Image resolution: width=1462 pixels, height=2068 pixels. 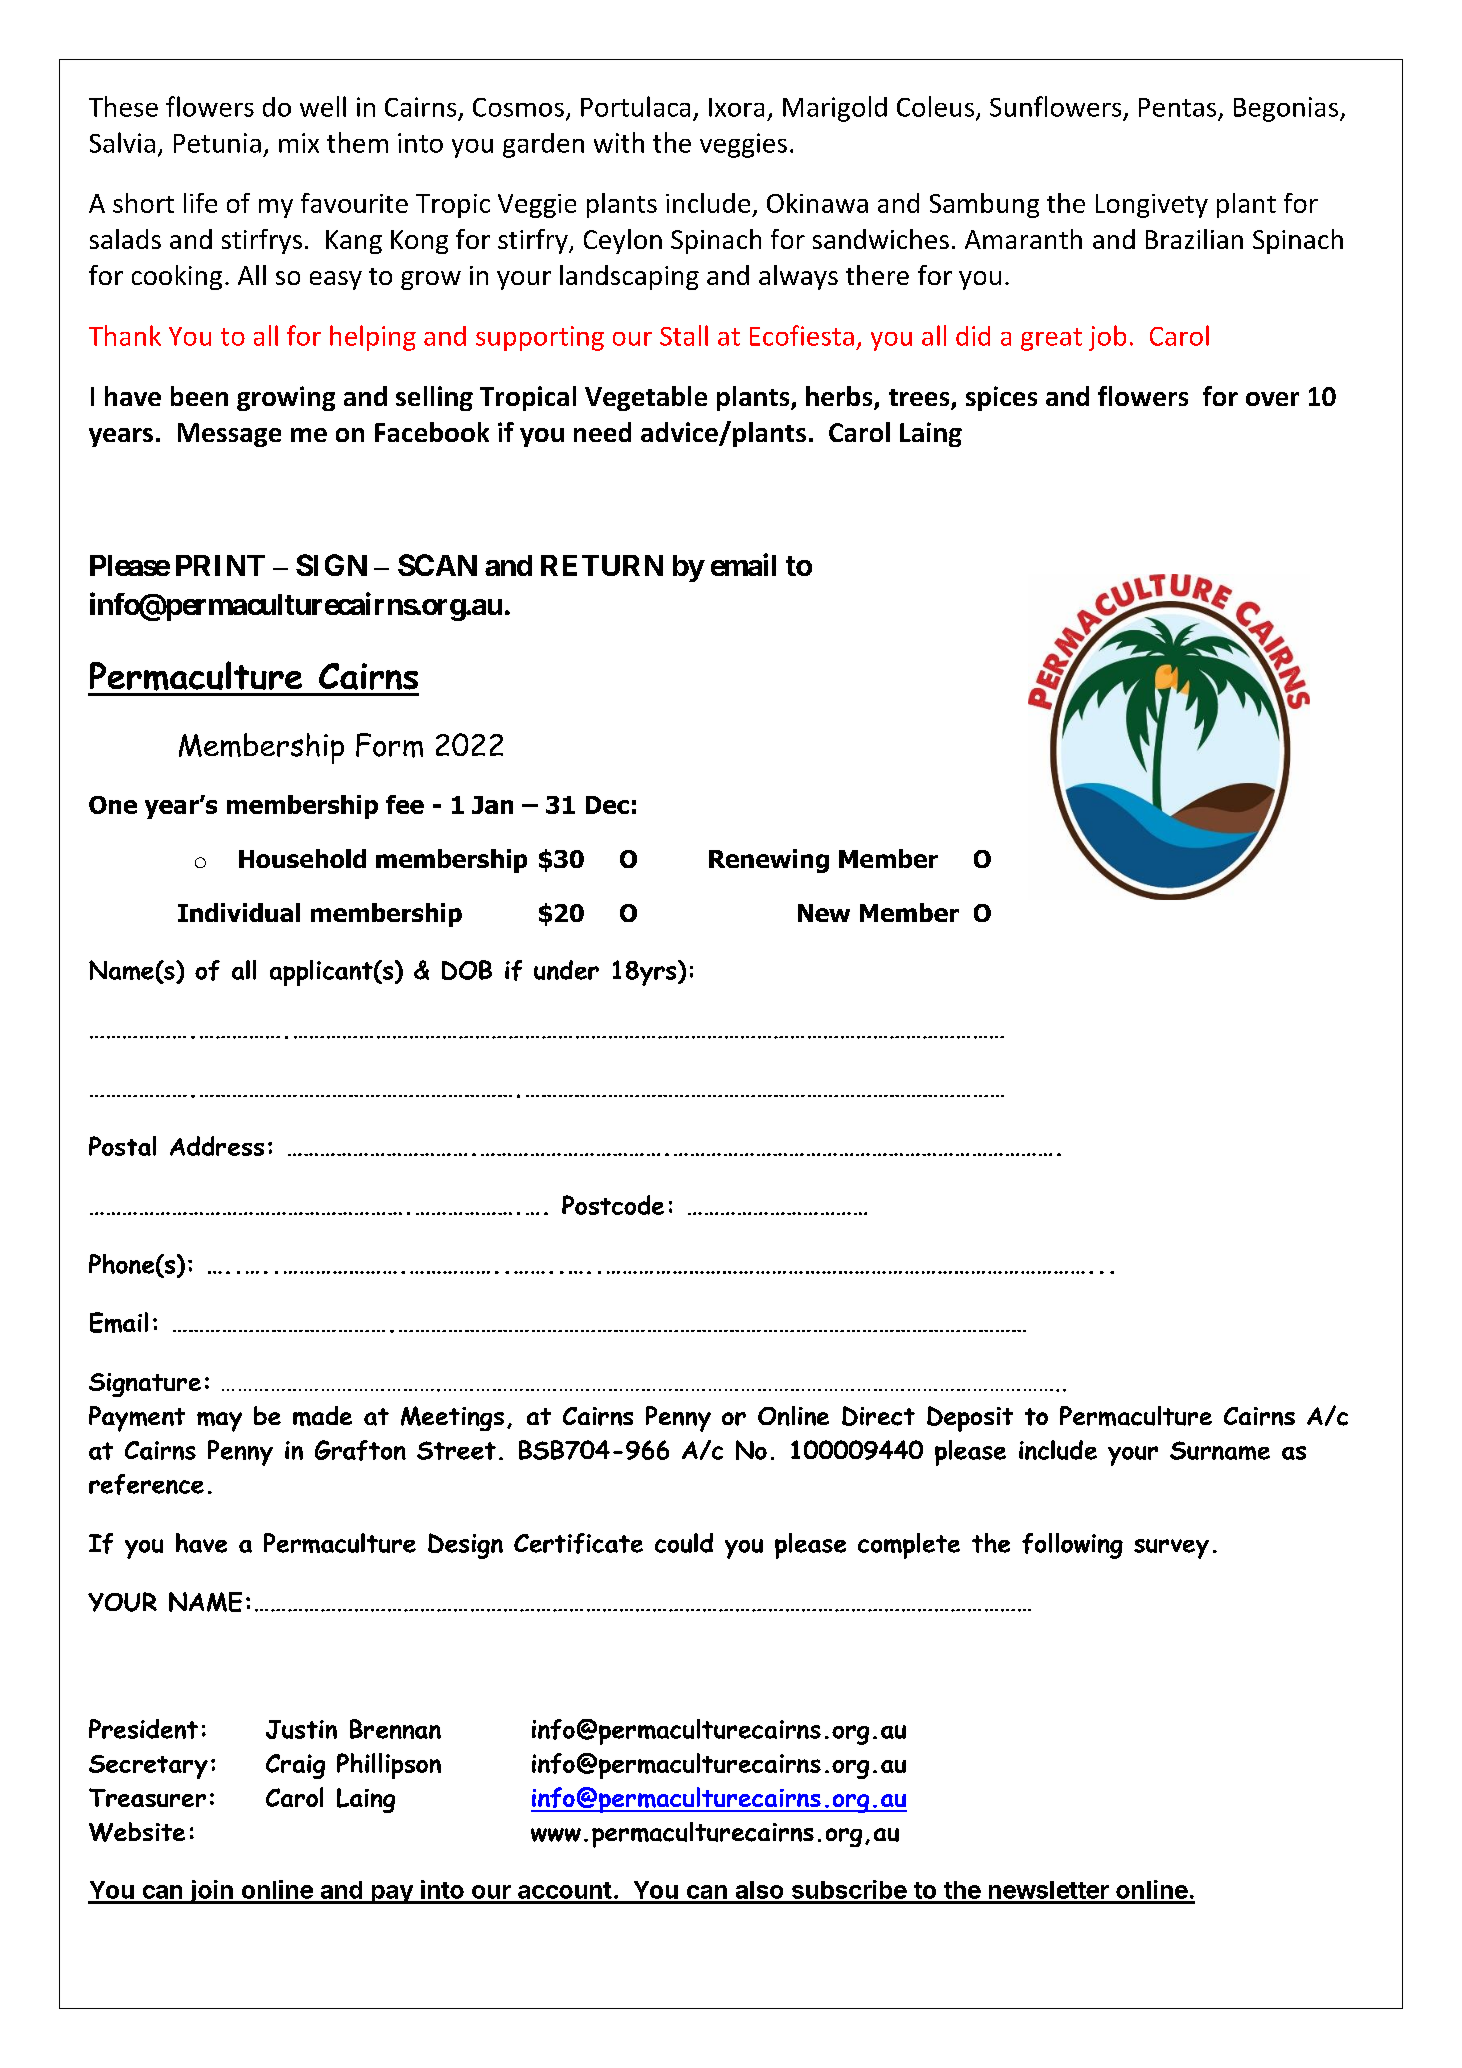 What do you see at coordinates (1177, 107) in the document?
I see `Pentas` at bounding box center [1177, 107].
